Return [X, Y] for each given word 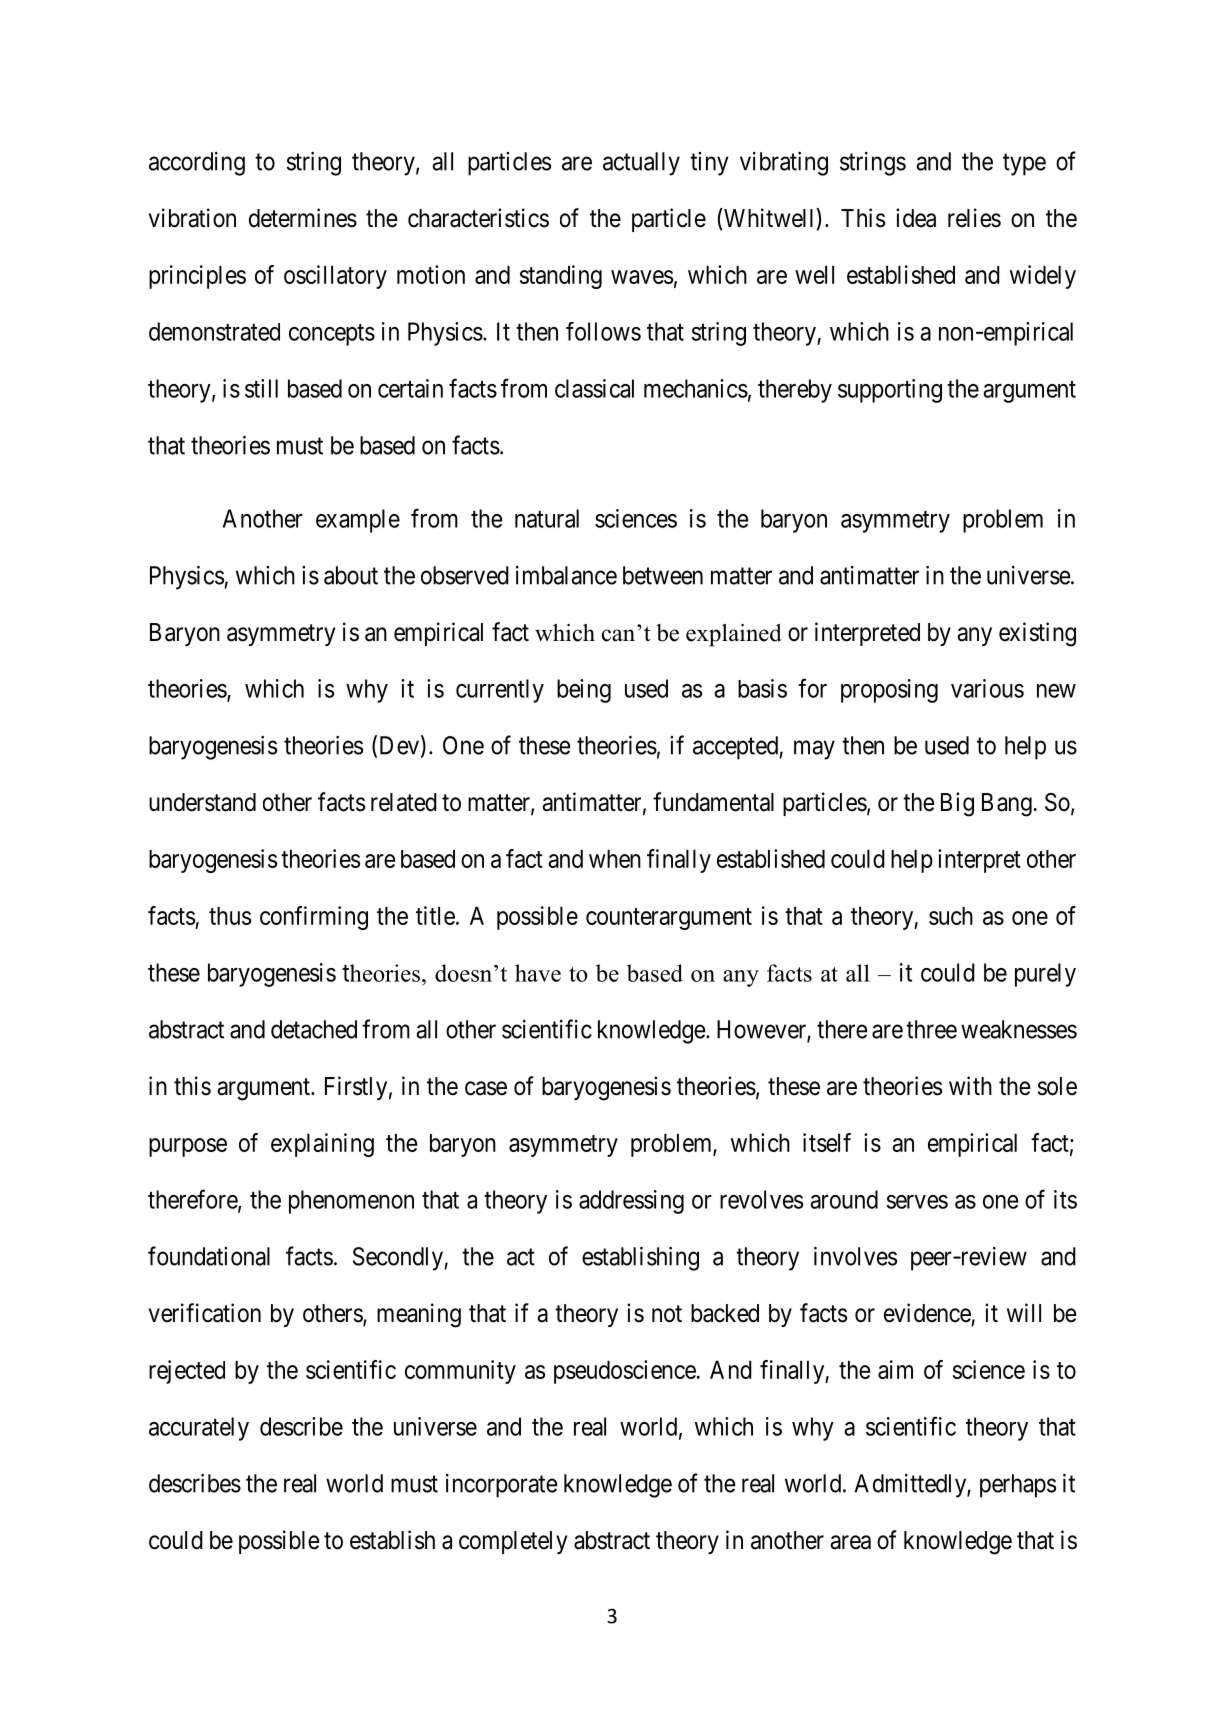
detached [314, 1029]
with [970, 1085]
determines [303, 218]
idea [916, 218]
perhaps [1018, 1486]
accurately [199, 1429]
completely [513, 1542]
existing [1037, 634]
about [351, 575]
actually [641, 164]
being [584, 691]
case [486, 1088]
